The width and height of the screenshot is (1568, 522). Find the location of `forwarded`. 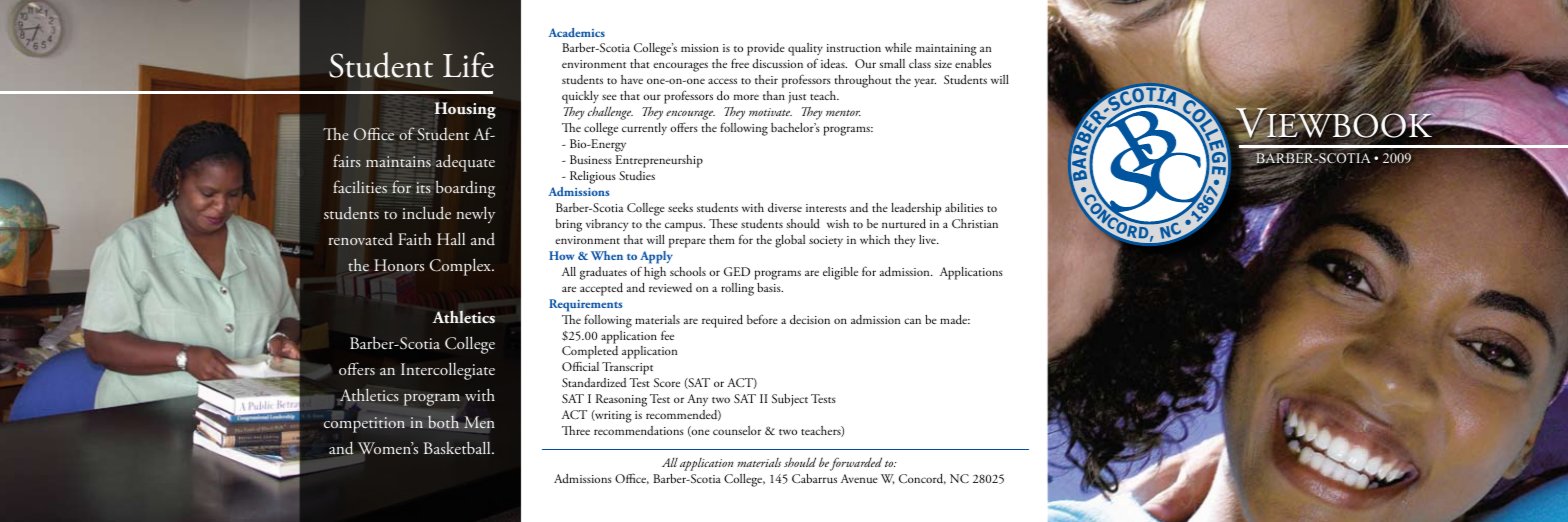

forwarded is located at coordinates (856, 464).
